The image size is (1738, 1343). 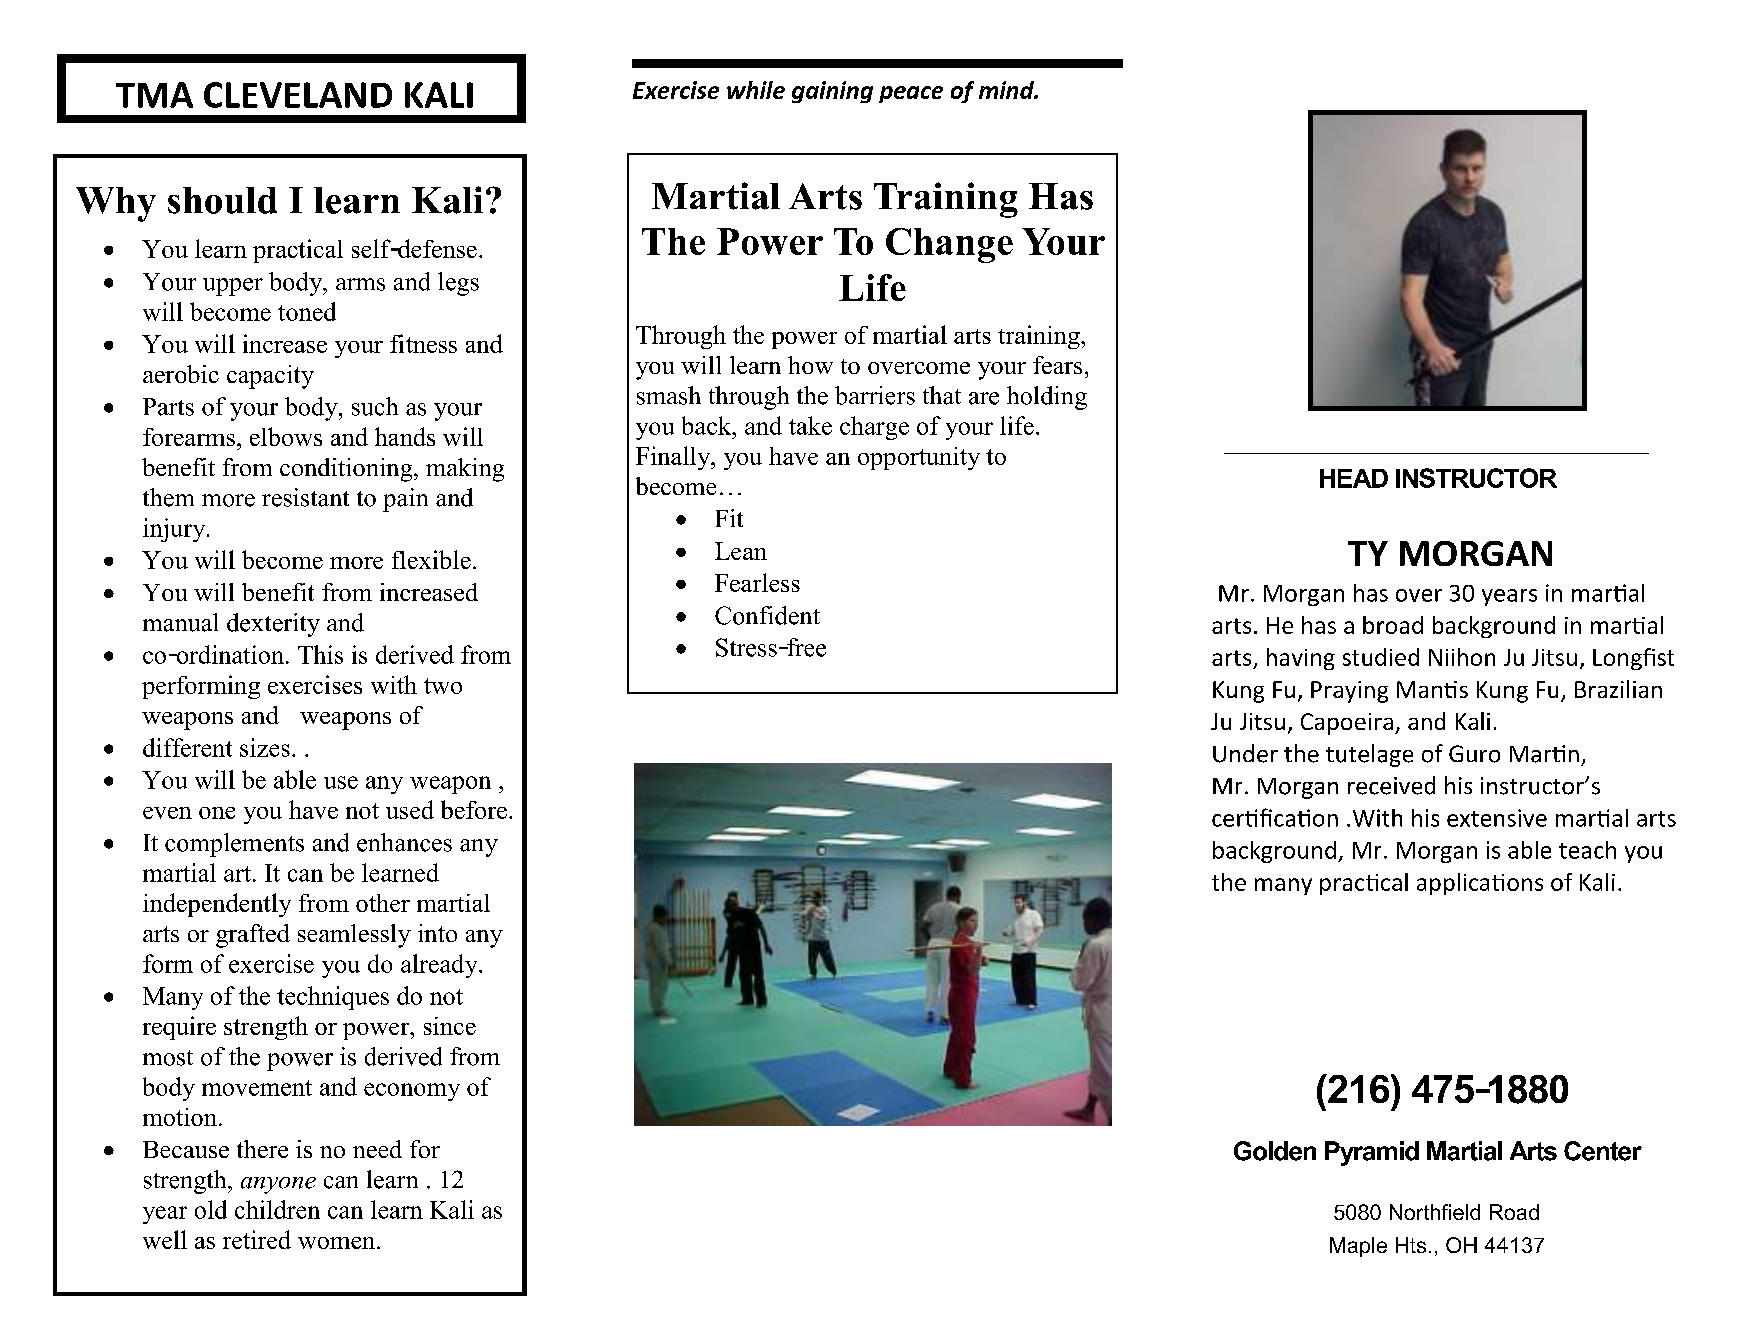 What do you see at coordinates (1354, 478) in the image?
I see `HEAD` at bounding box center [1354, 478].
